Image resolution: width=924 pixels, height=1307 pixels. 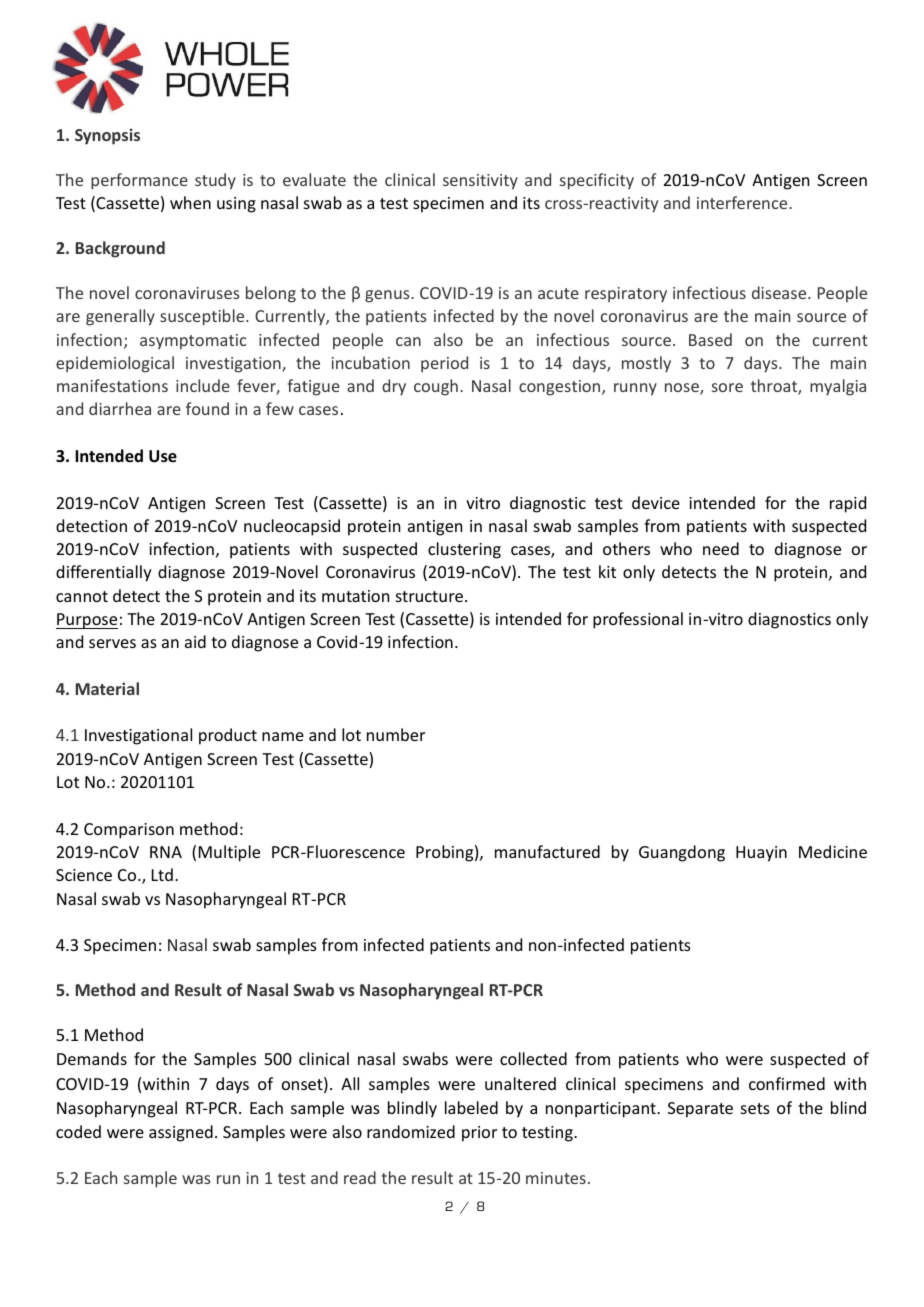 What do you see at coordinates (743, 202) in the document?
I see `interference` at bounding box center [743, 202].
